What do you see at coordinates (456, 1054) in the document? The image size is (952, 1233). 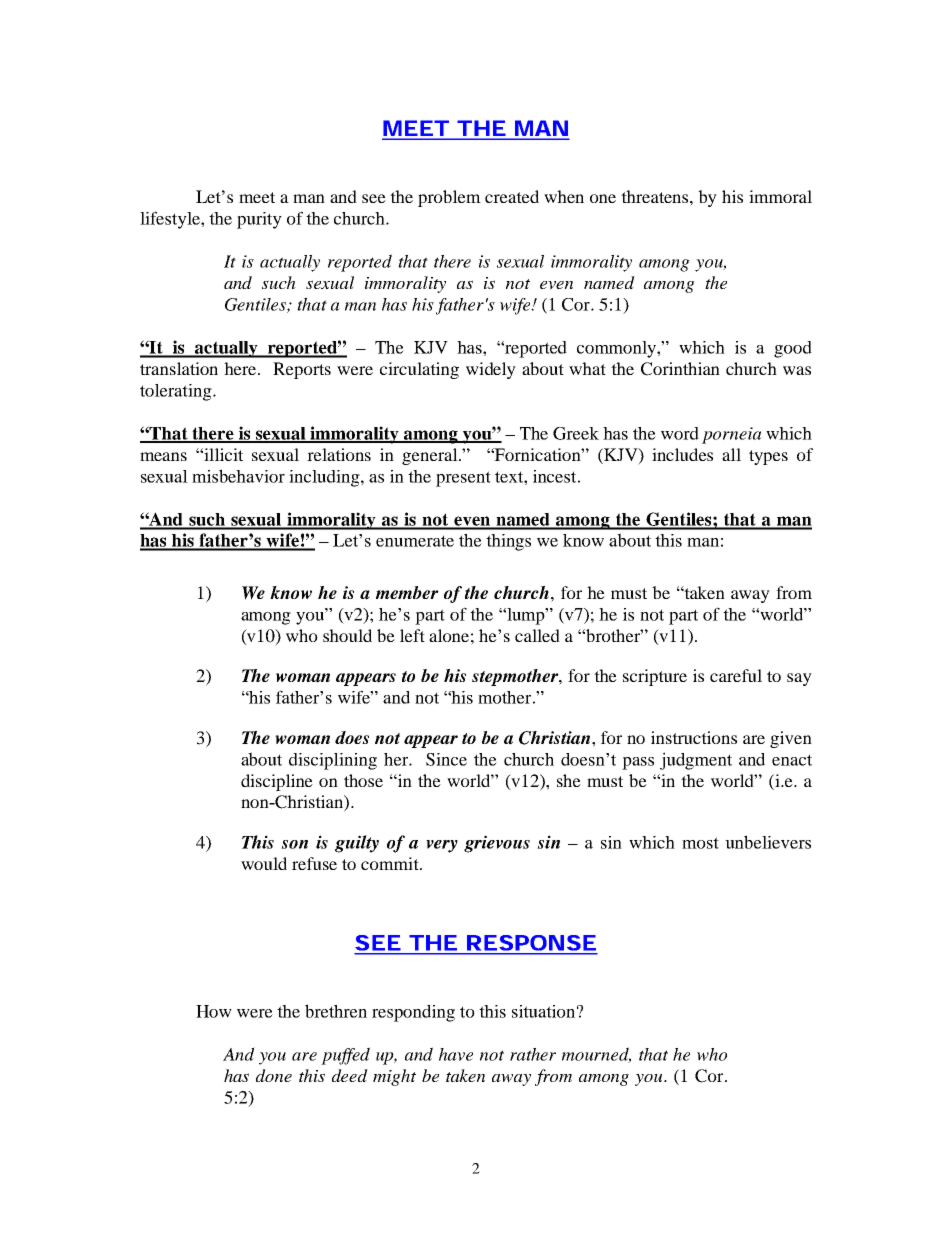 I see `have` at bounding box center [456, 1054].
